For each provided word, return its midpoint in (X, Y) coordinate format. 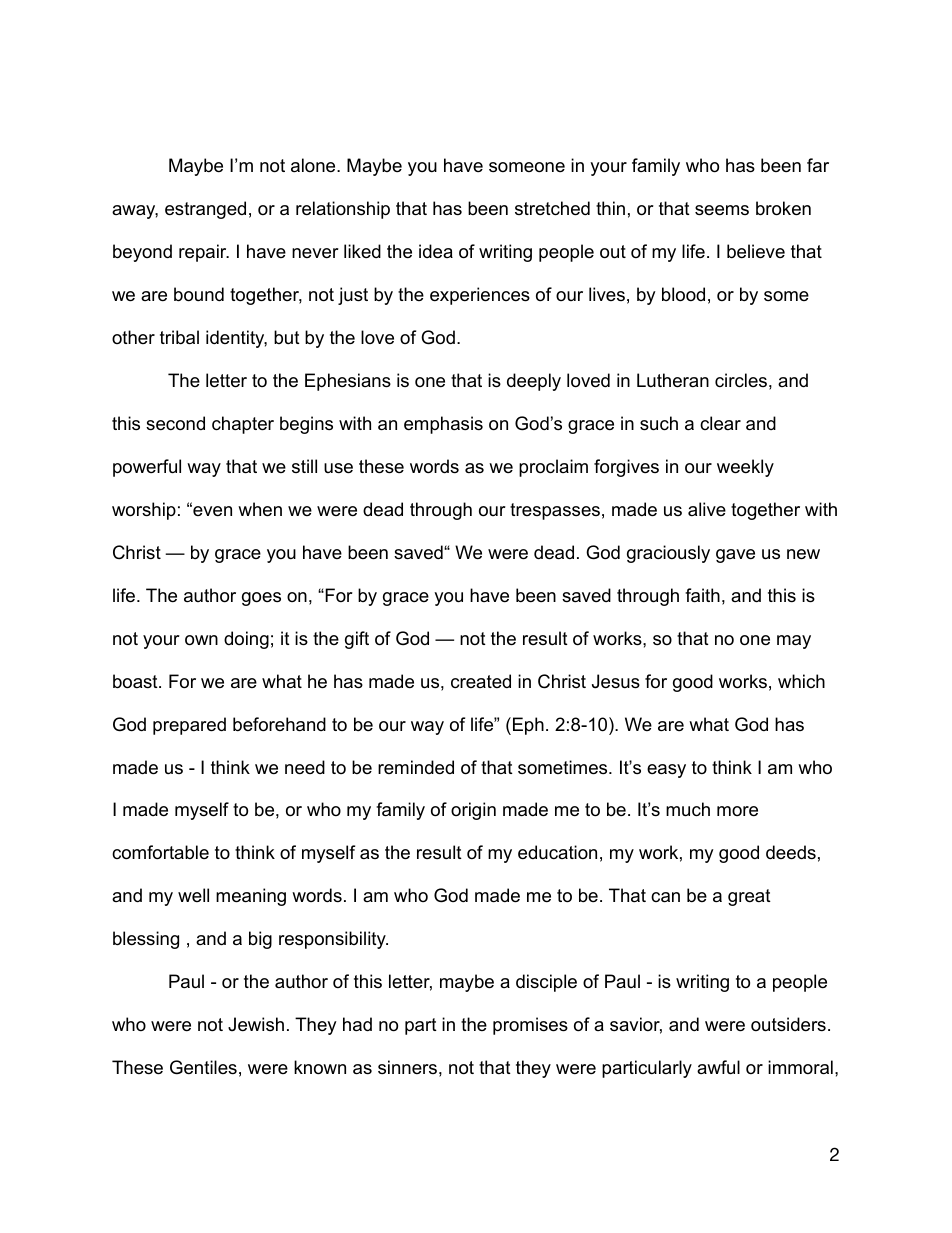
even (211, 511)
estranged (205, 210)
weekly (745, 468)
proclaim (553, 468)
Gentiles (203, 1067)
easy (666, 771)
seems (722, 210)
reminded (416, 767)
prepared (189, 726)
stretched (552, 208)
